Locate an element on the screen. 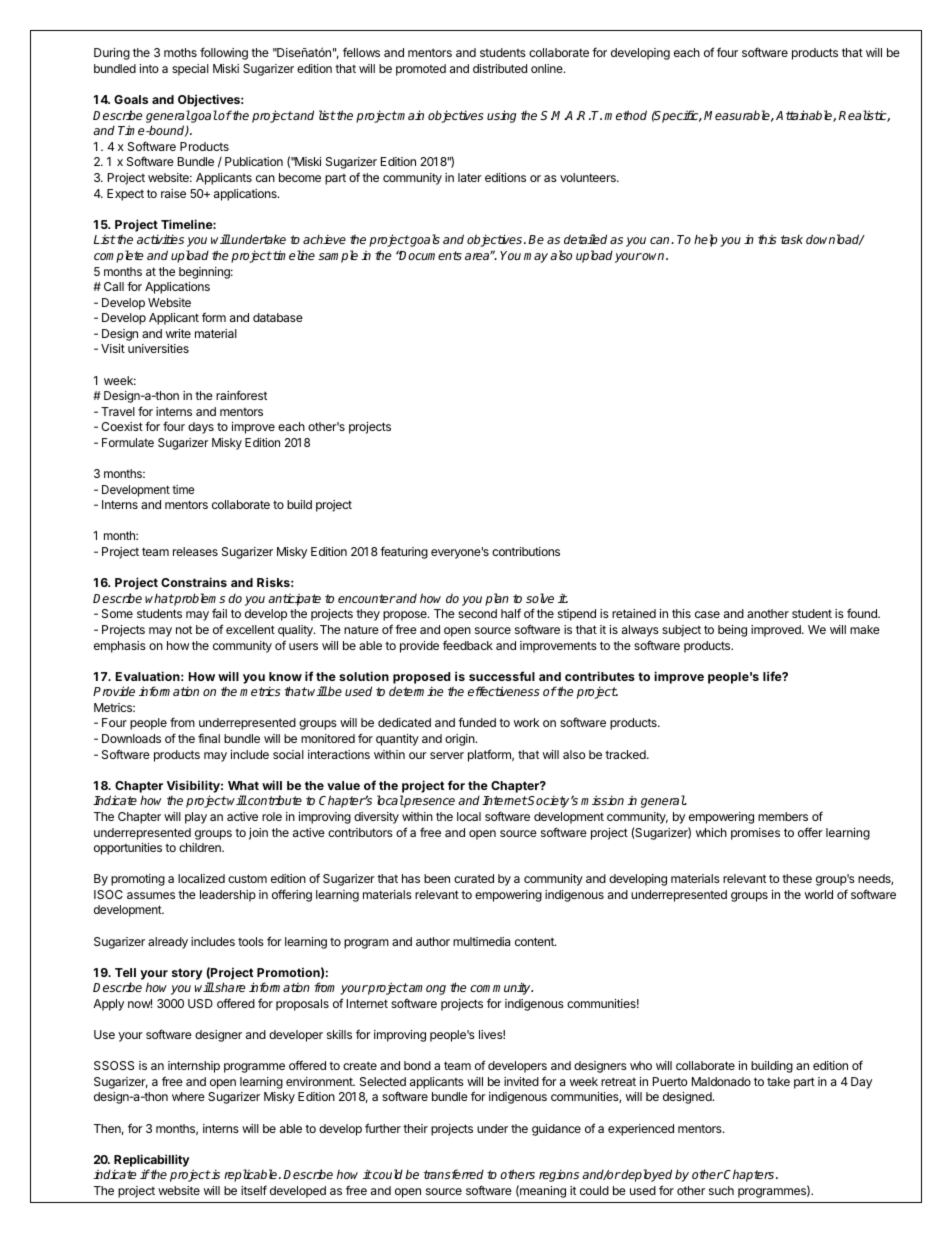  play is located at coordinates (196, 818).
